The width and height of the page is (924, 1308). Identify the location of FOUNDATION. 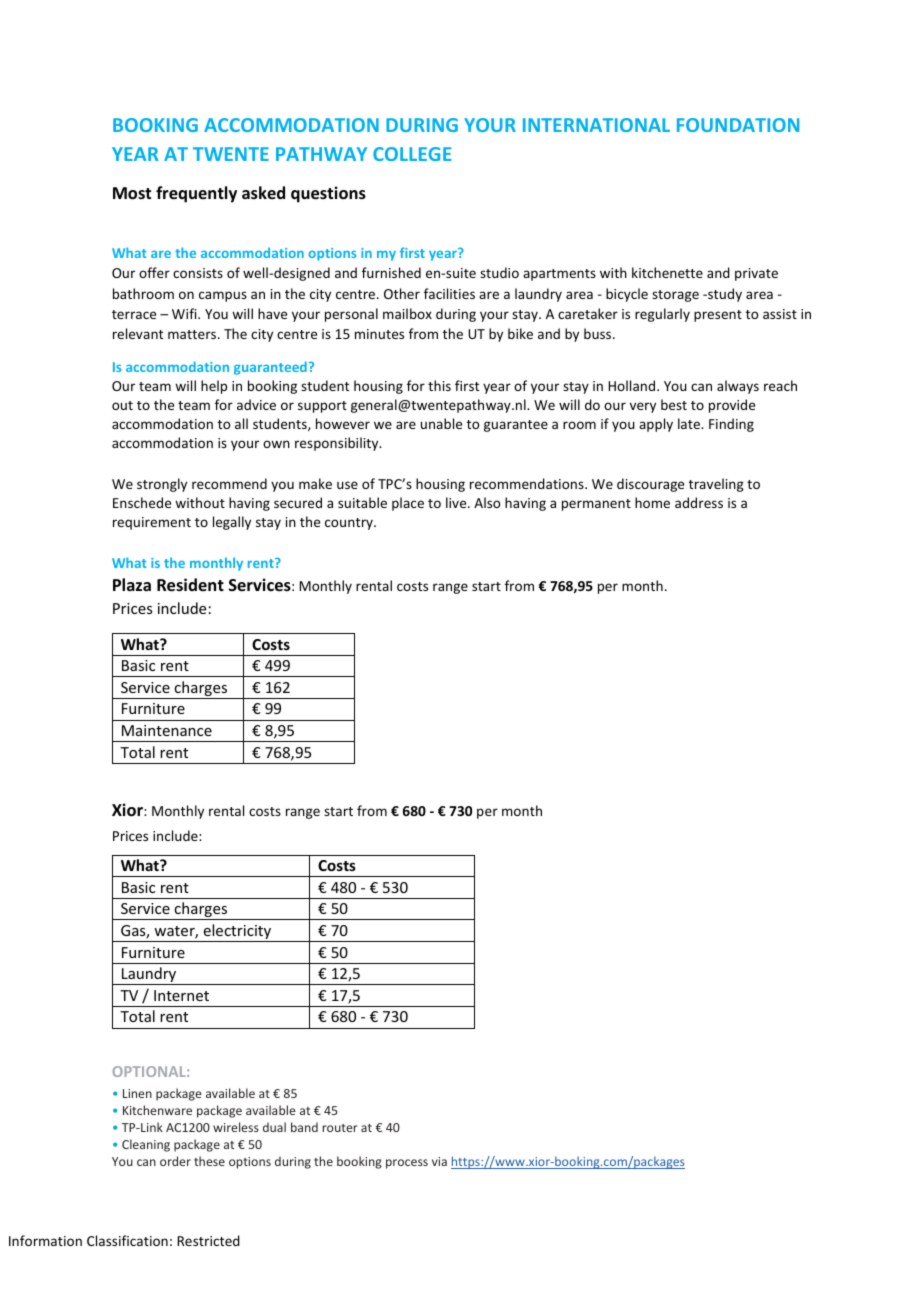
(738, 125).
